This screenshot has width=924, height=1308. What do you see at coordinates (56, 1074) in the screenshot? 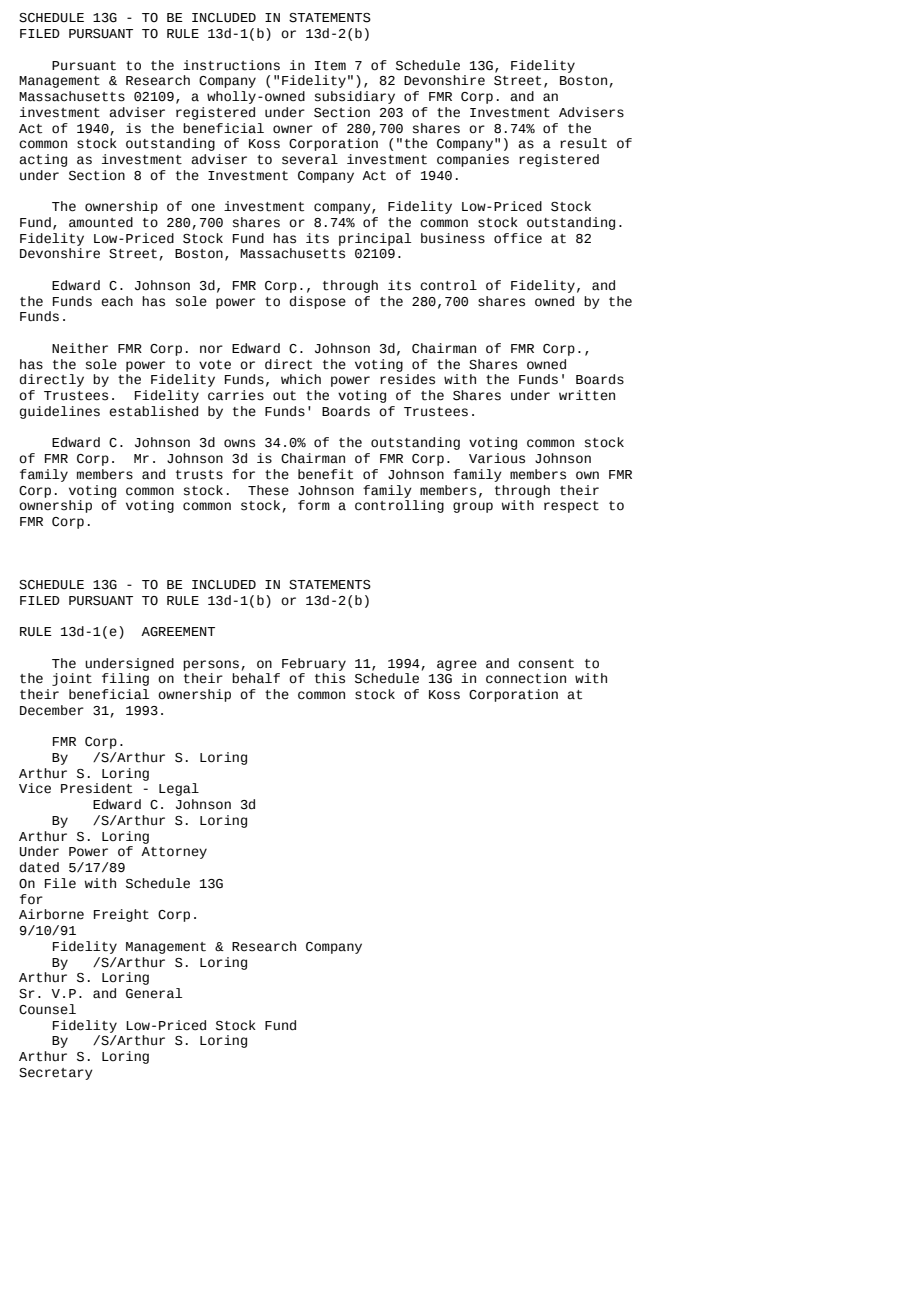
I see `Secretary` at bounding box center [56, 1074].
